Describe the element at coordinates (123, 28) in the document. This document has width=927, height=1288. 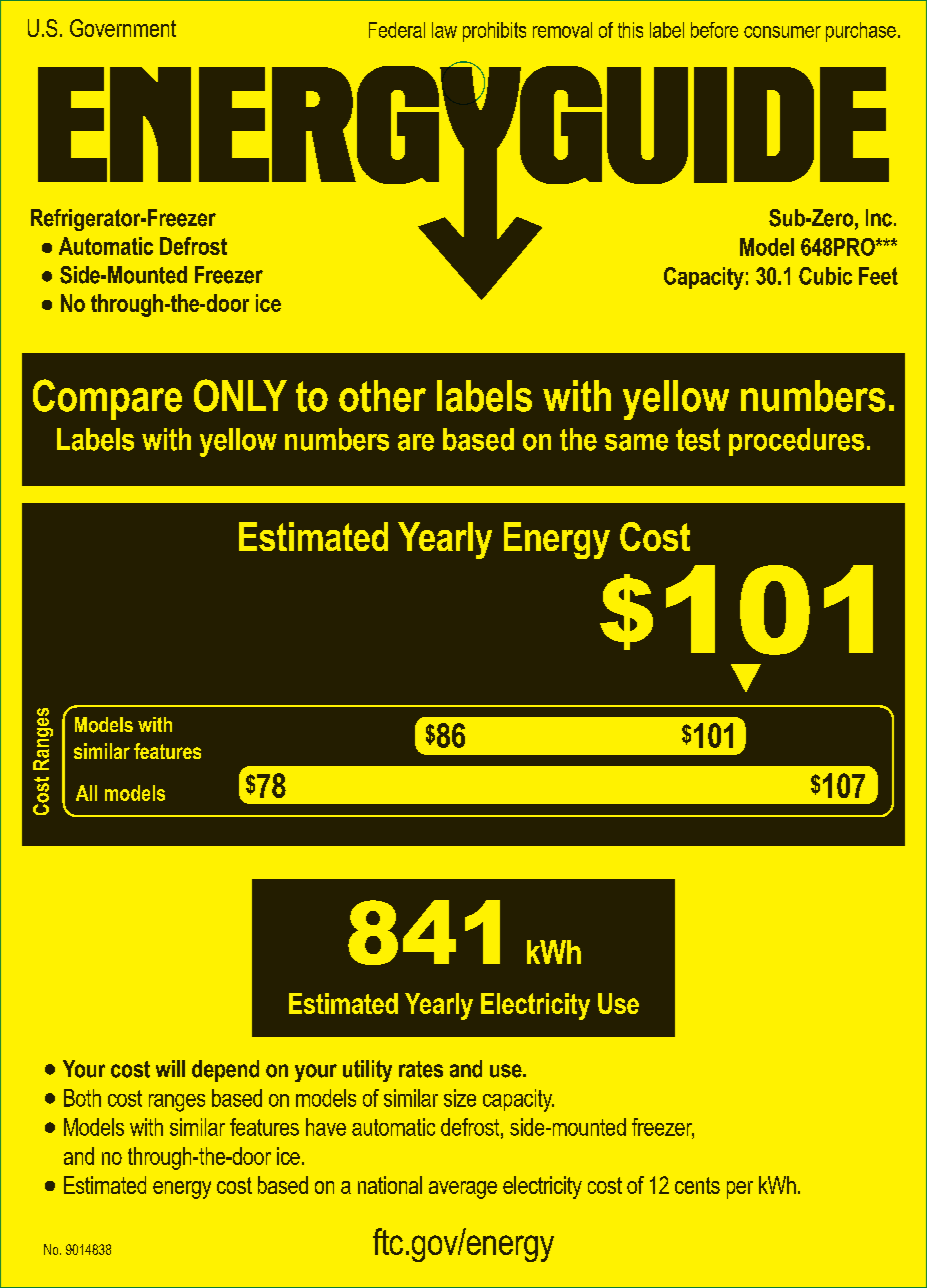
I see `Government` at that location.
